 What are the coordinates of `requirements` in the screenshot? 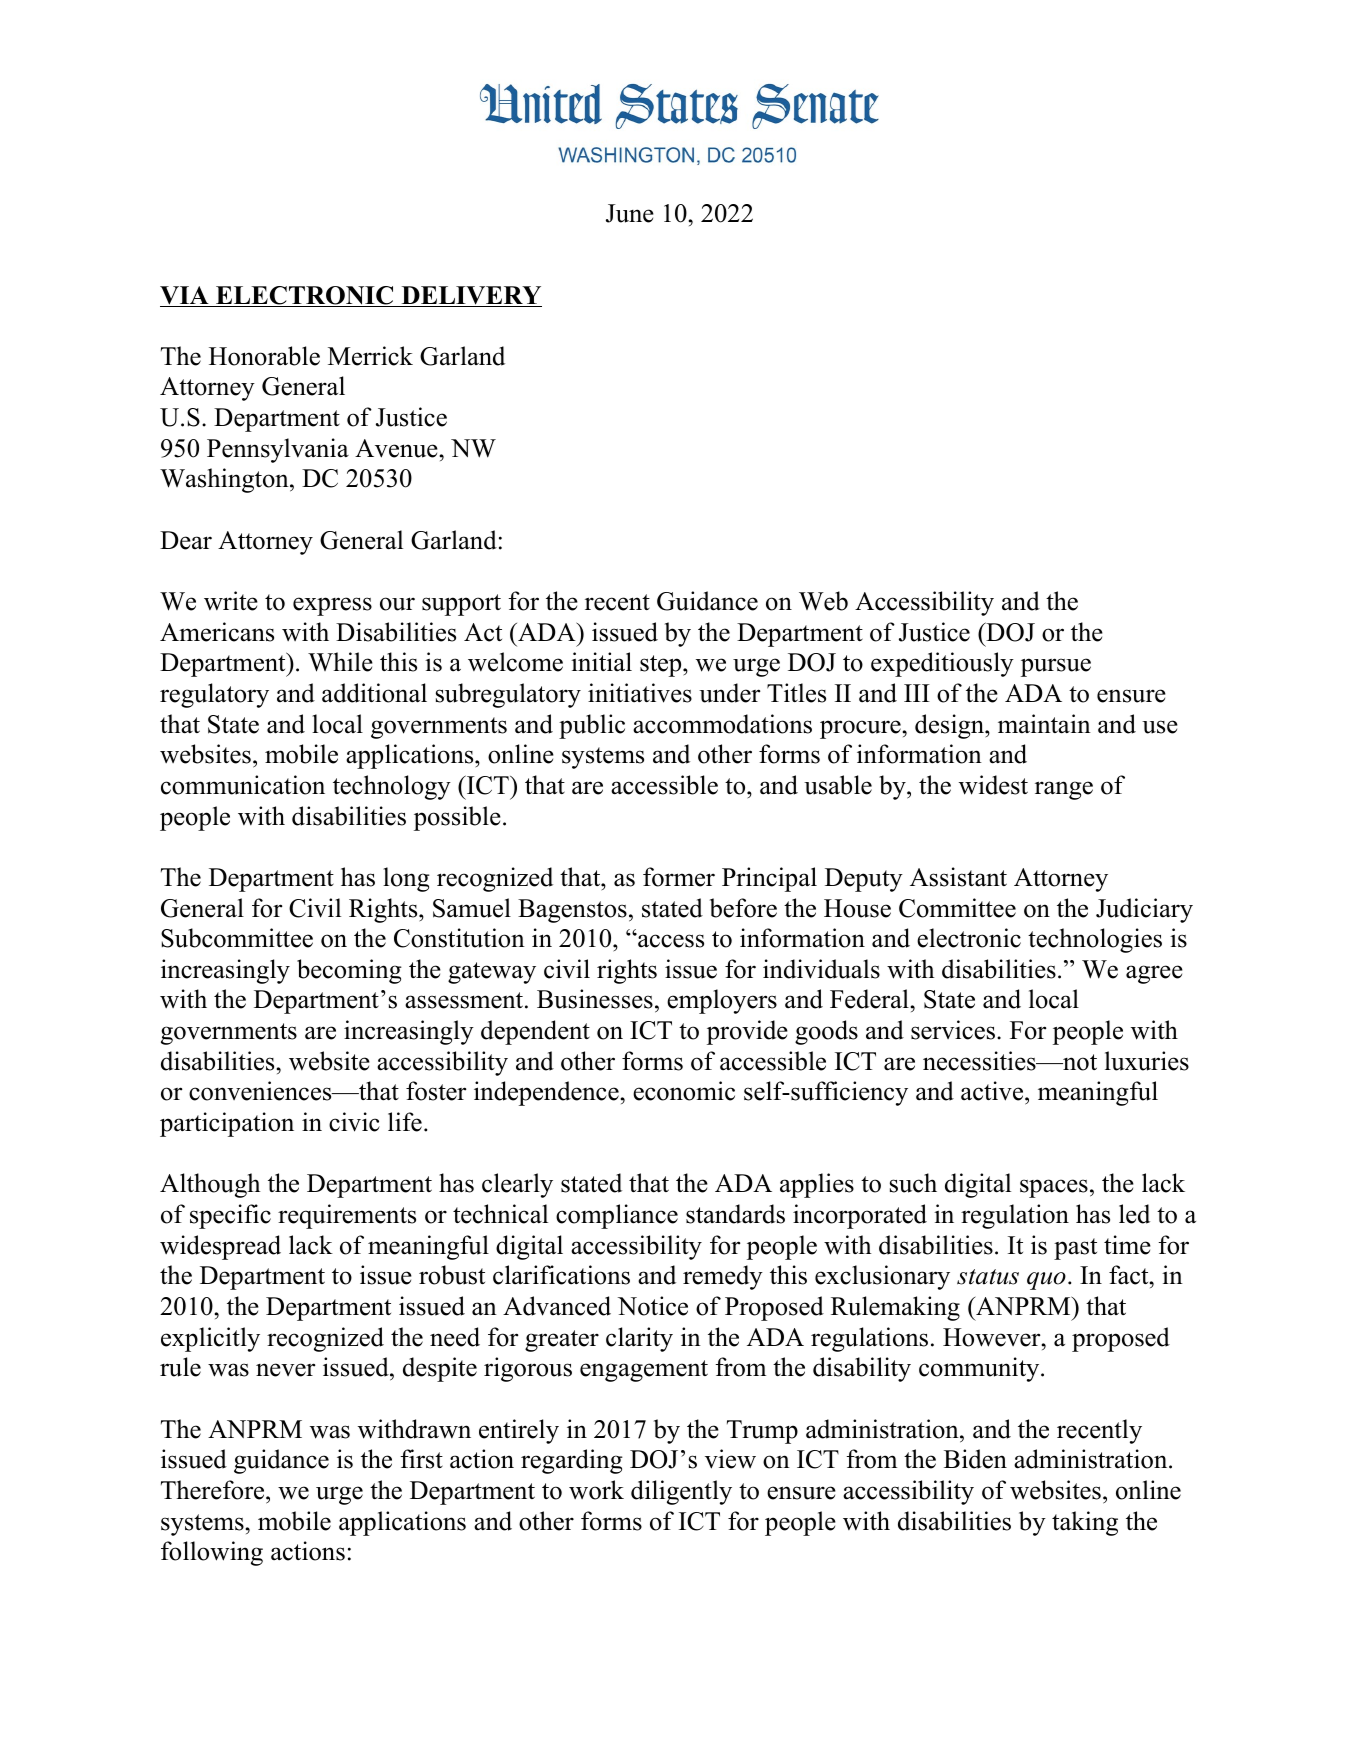 It's located at (347, 1216).
